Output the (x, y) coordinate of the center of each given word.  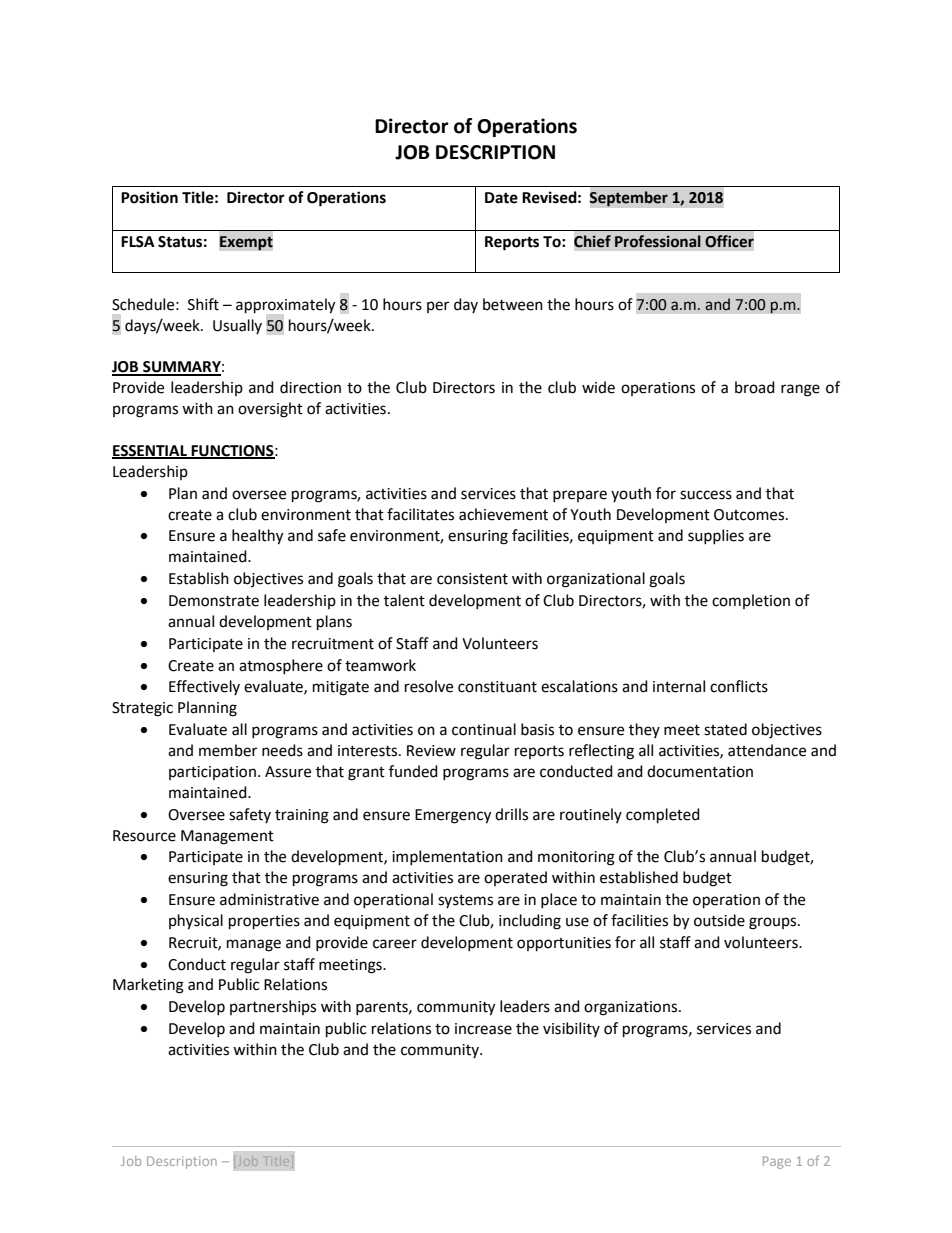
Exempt (246, 243)
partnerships (273, 1007)
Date (501, 198)
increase (483, 1029)
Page (777, 1162)
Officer (729, 241)
